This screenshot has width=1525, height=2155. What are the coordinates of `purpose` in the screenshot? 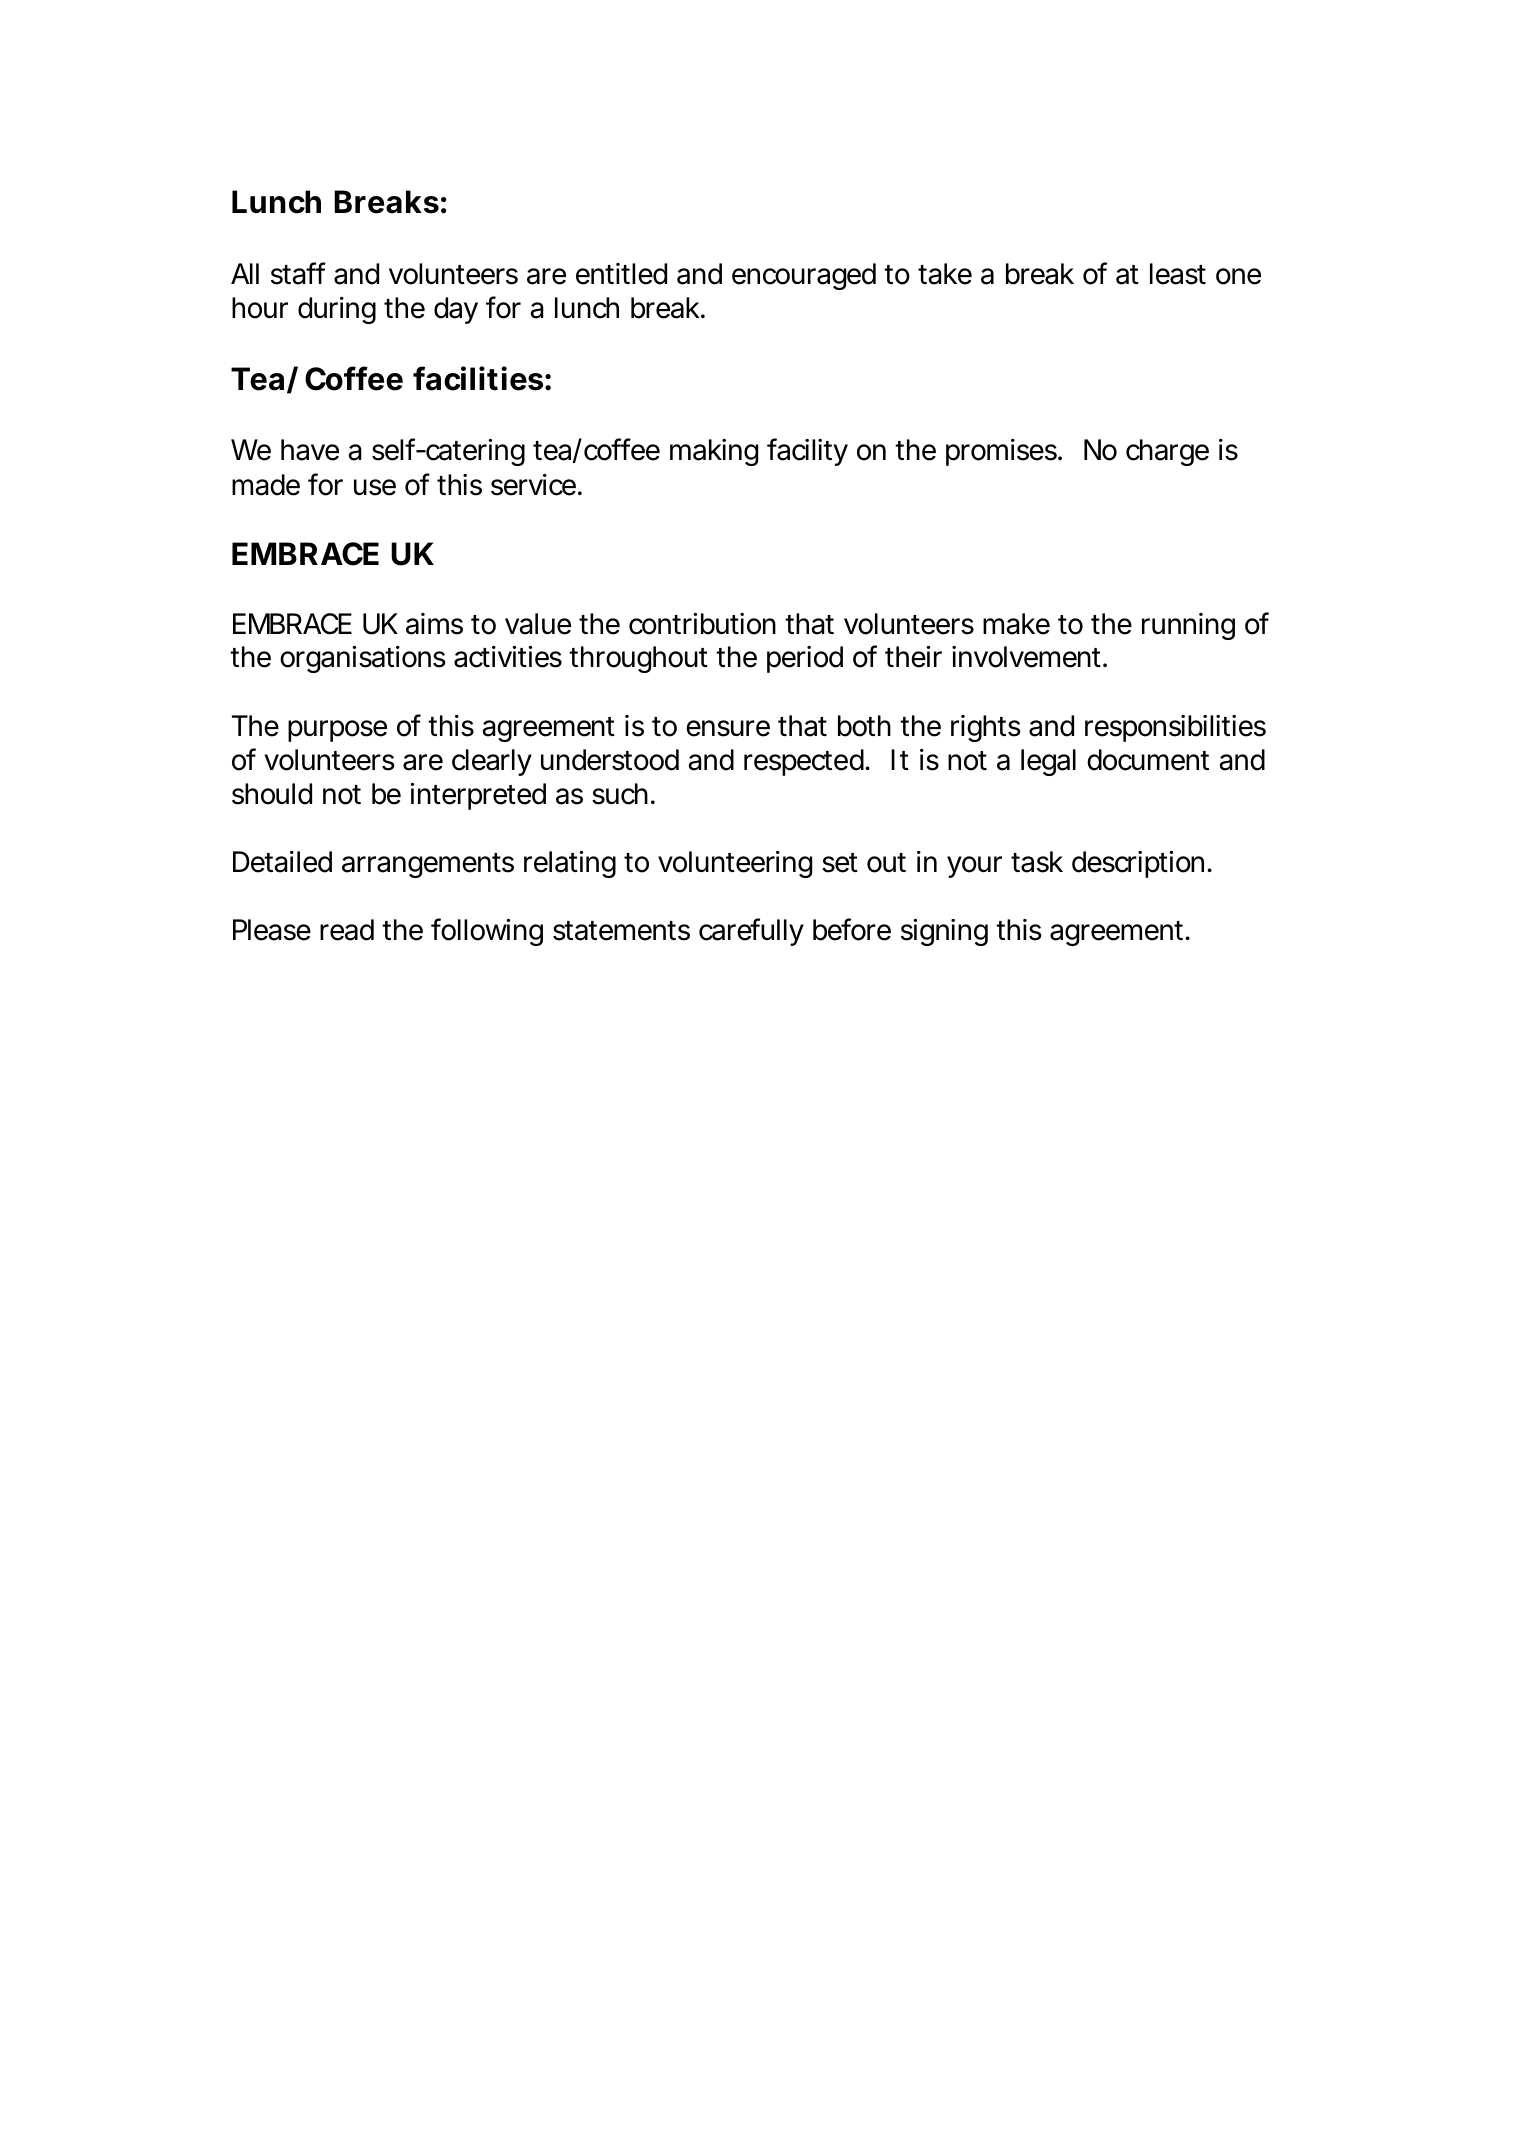 It's located at (337, 731).
